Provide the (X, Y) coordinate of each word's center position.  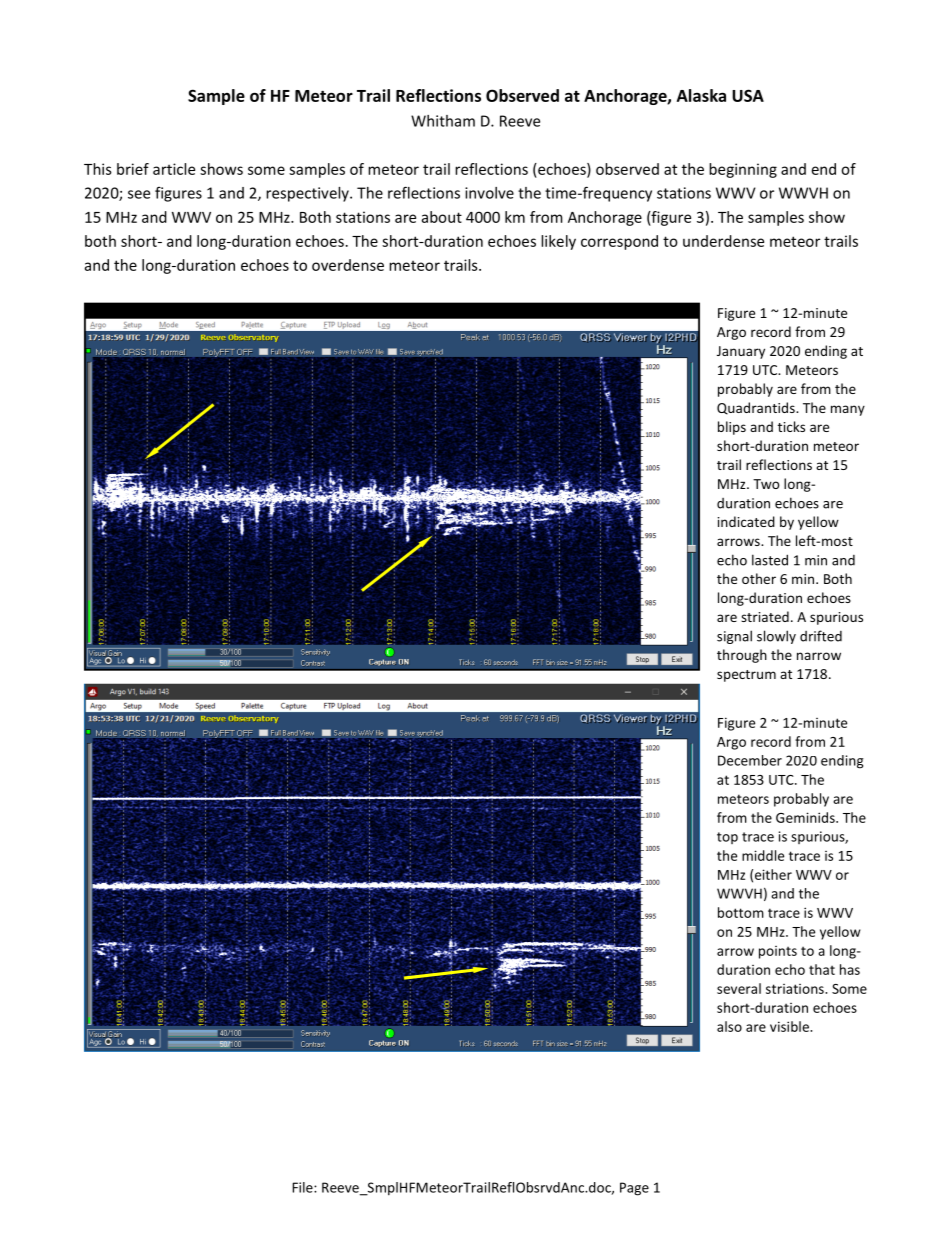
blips (732, 428)
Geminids (806, 817)
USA (748, 95)
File (303, 1187)
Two (766, 484)
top (727, 838)
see (139, 194)
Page (634, 1189)
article (174, 169)
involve (489, 193)
